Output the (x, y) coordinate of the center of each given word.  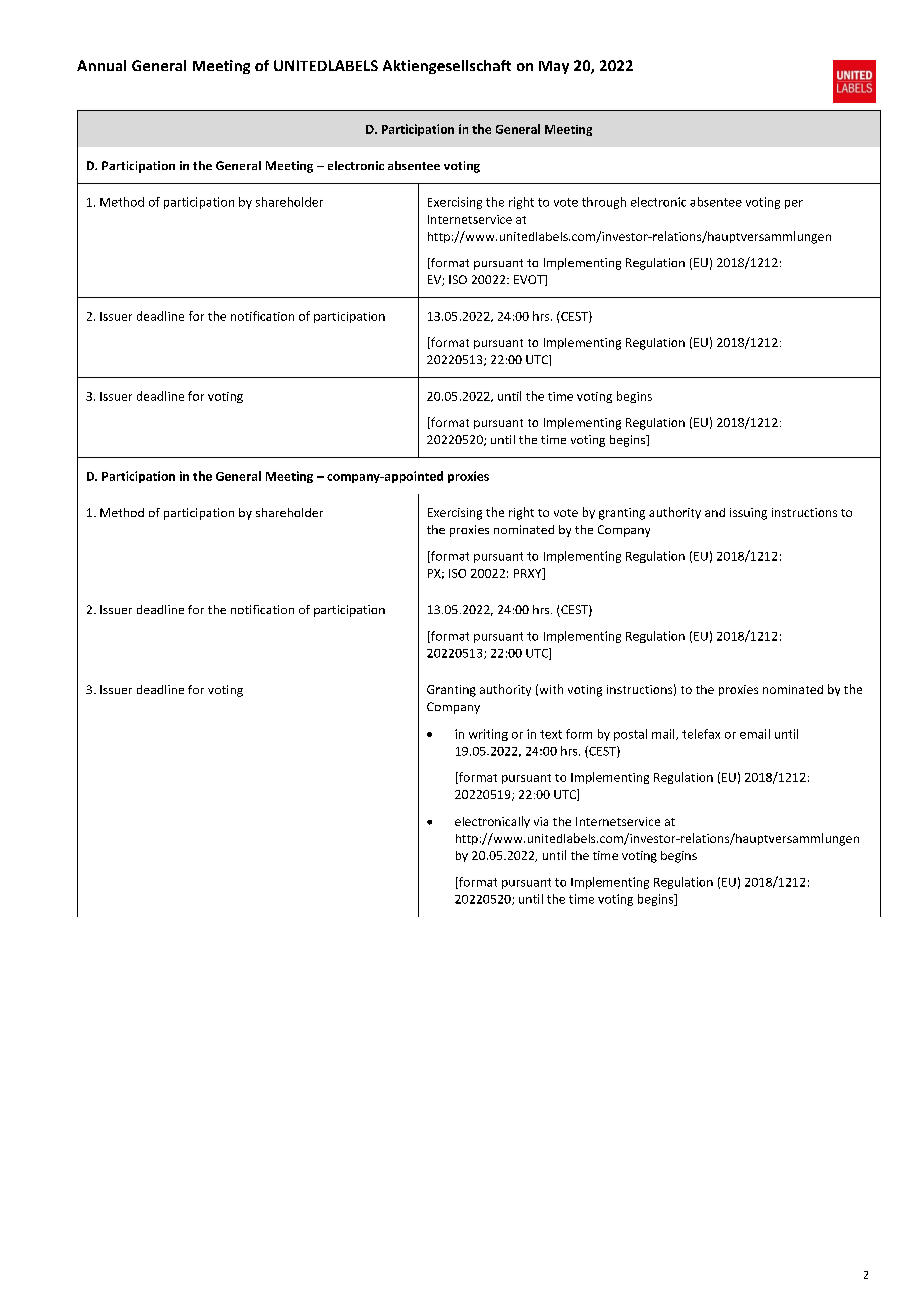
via (541, 821)
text (551, 734)
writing (488, 735)
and (715, 512)
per (794, 204)
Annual (101, 65)
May (554, 67)
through (604, 203)
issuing (748, 514)
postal (630, 735)
